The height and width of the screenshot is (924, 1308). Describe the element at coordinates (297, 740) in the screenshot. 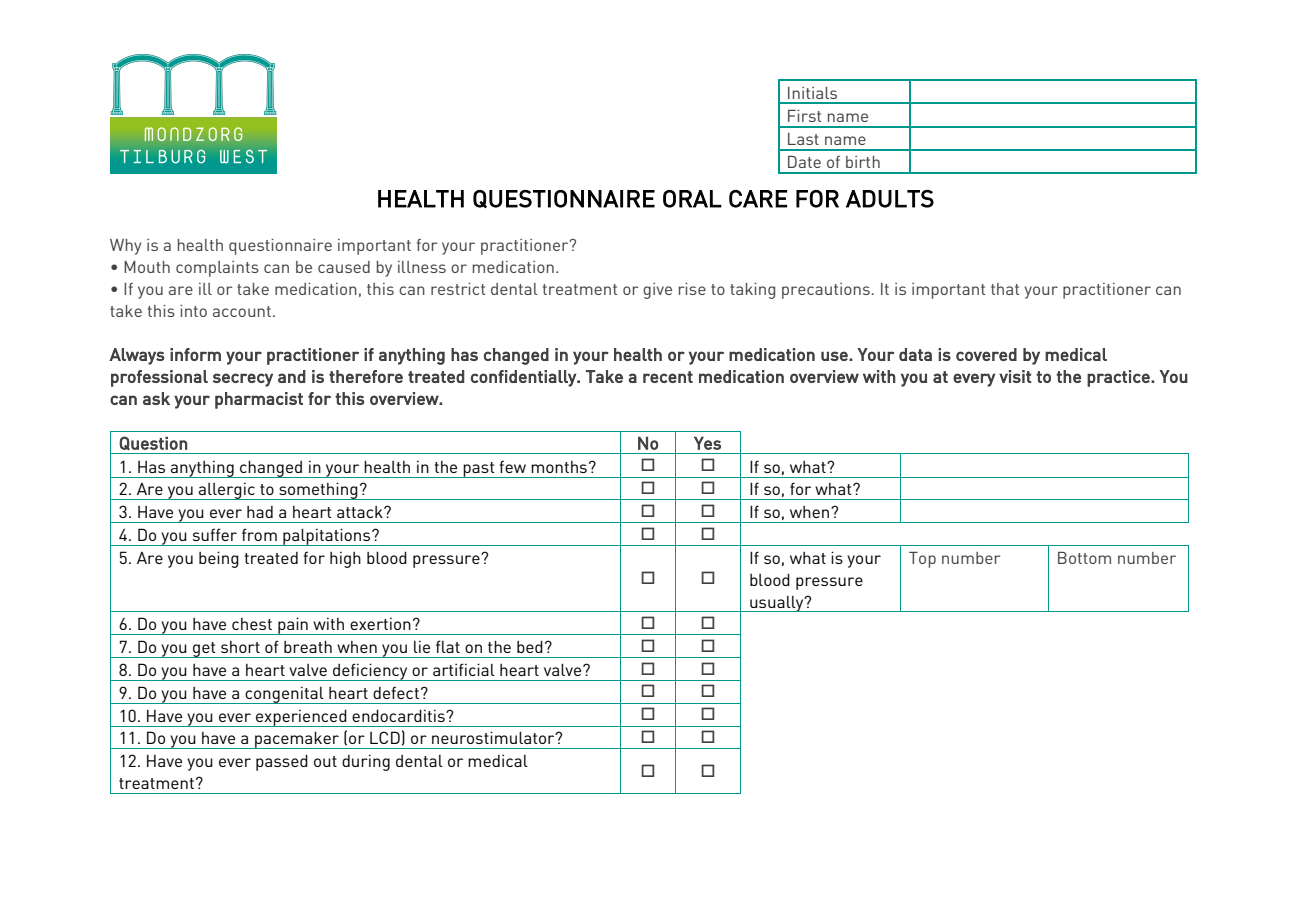

I see `pacemaker` at that location.
